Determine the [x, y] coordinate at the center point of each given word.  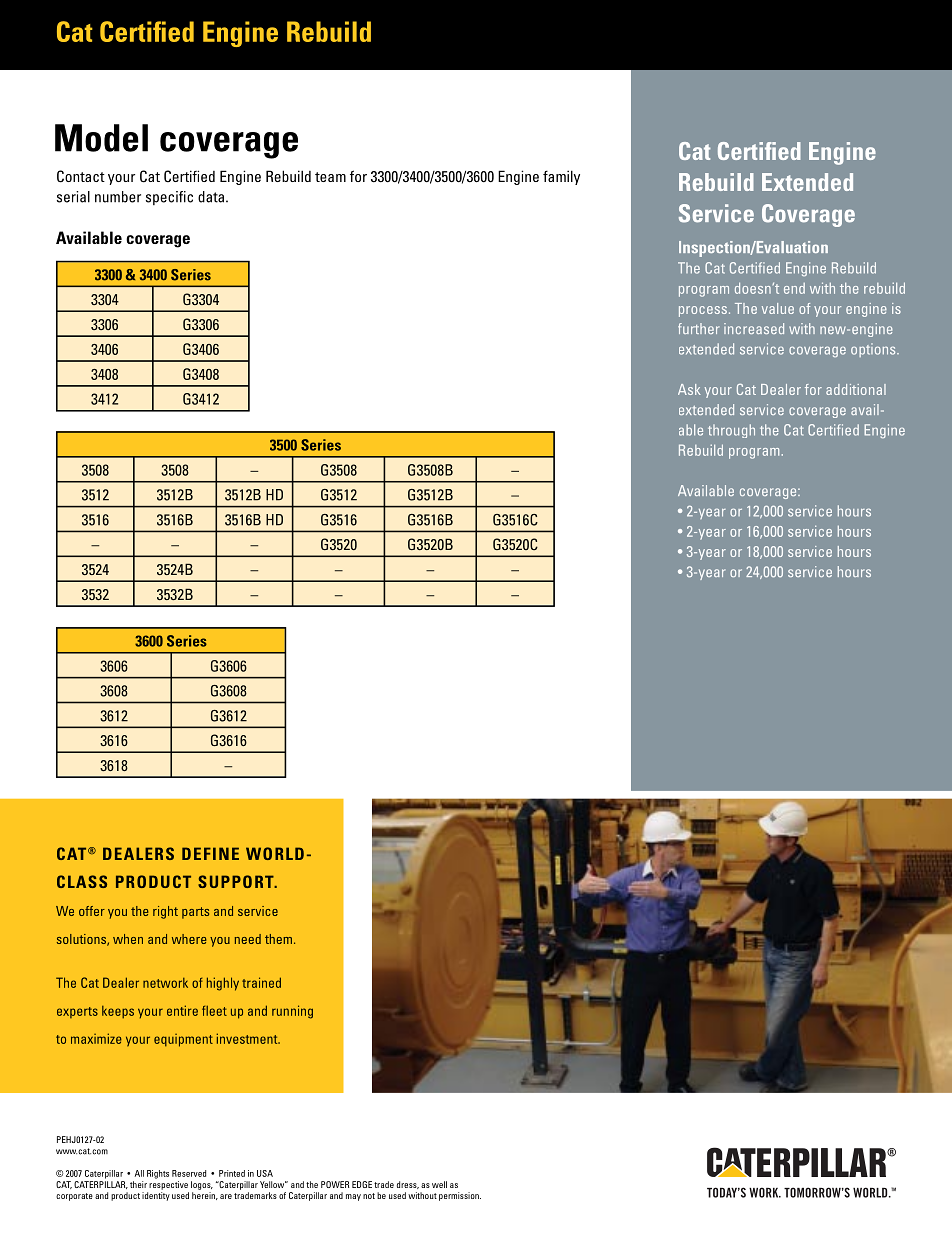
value [778, 308]
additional [856, 389]
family [561, 177]
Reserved [189, 1173]
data [212, 197]
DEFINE [210, 853]
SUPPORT [237, 881]
